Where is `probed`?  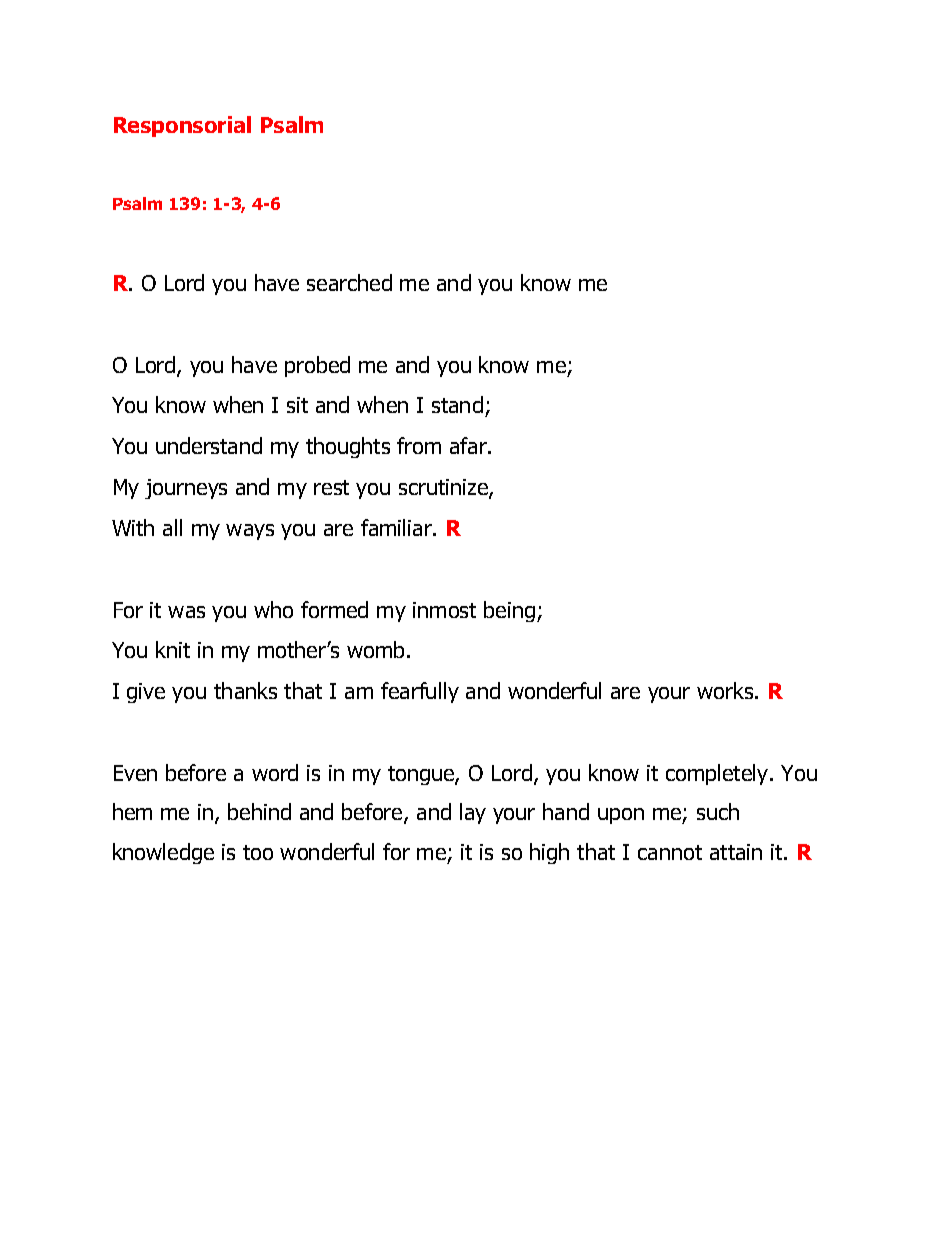
probed is located at coordinates (317, 366).
